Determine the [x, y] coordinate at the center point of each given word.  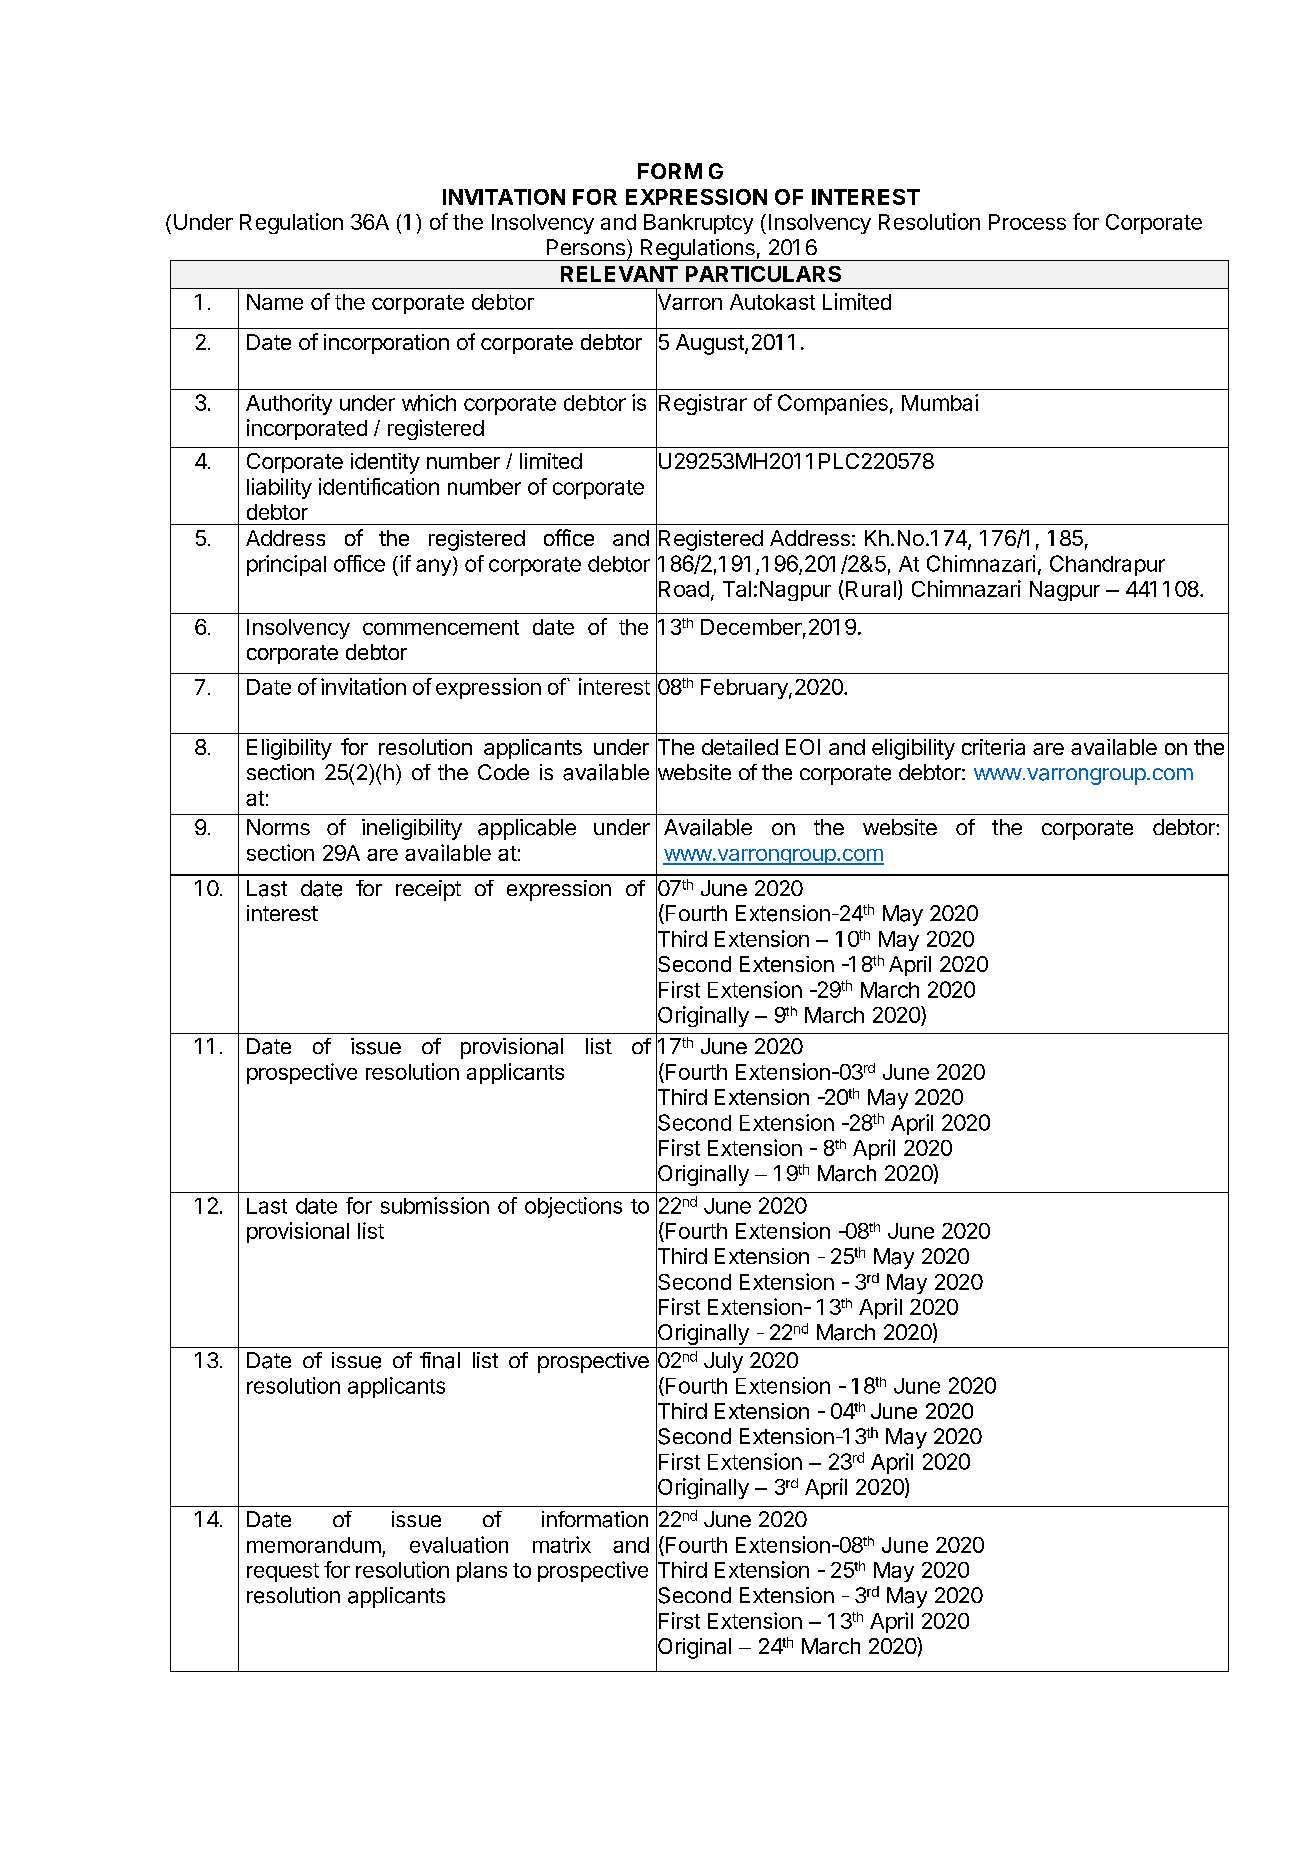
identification [379, 486]
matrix [562, 1544]
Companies [833, 404]
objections [573, 1207]
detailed [740, 747]
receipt [428, 890]
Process [1027, 222]
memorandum [314, 1545]
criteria [993, 747]
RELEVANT [619, 274]
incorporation [386, 344]
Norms [278, 827]
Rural [871, 589]
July [723, 1362]
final [440, 1360]
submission [435, 1205]
